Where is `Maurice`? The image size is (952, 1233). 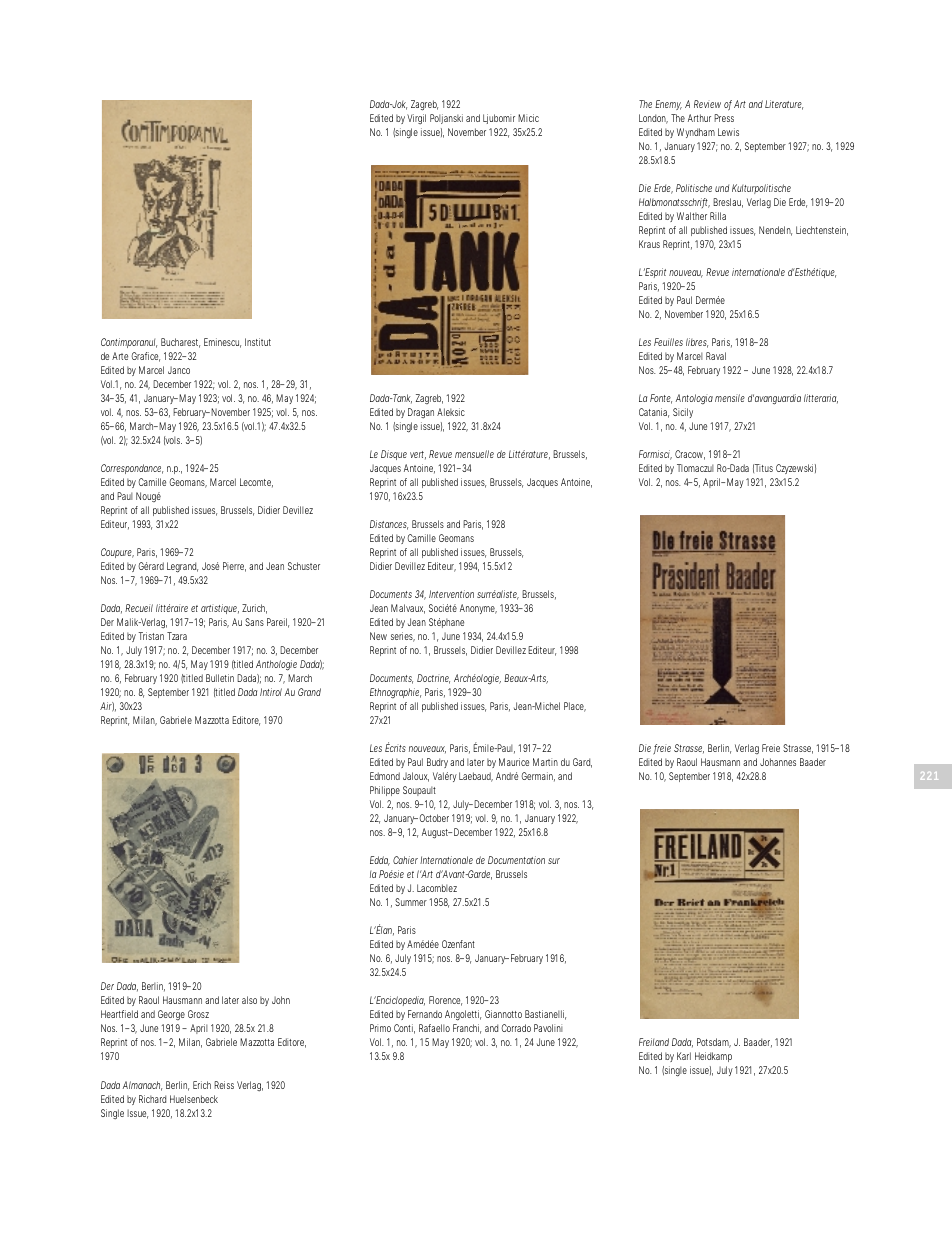 Maurice is located at coordinates (514, 762).
